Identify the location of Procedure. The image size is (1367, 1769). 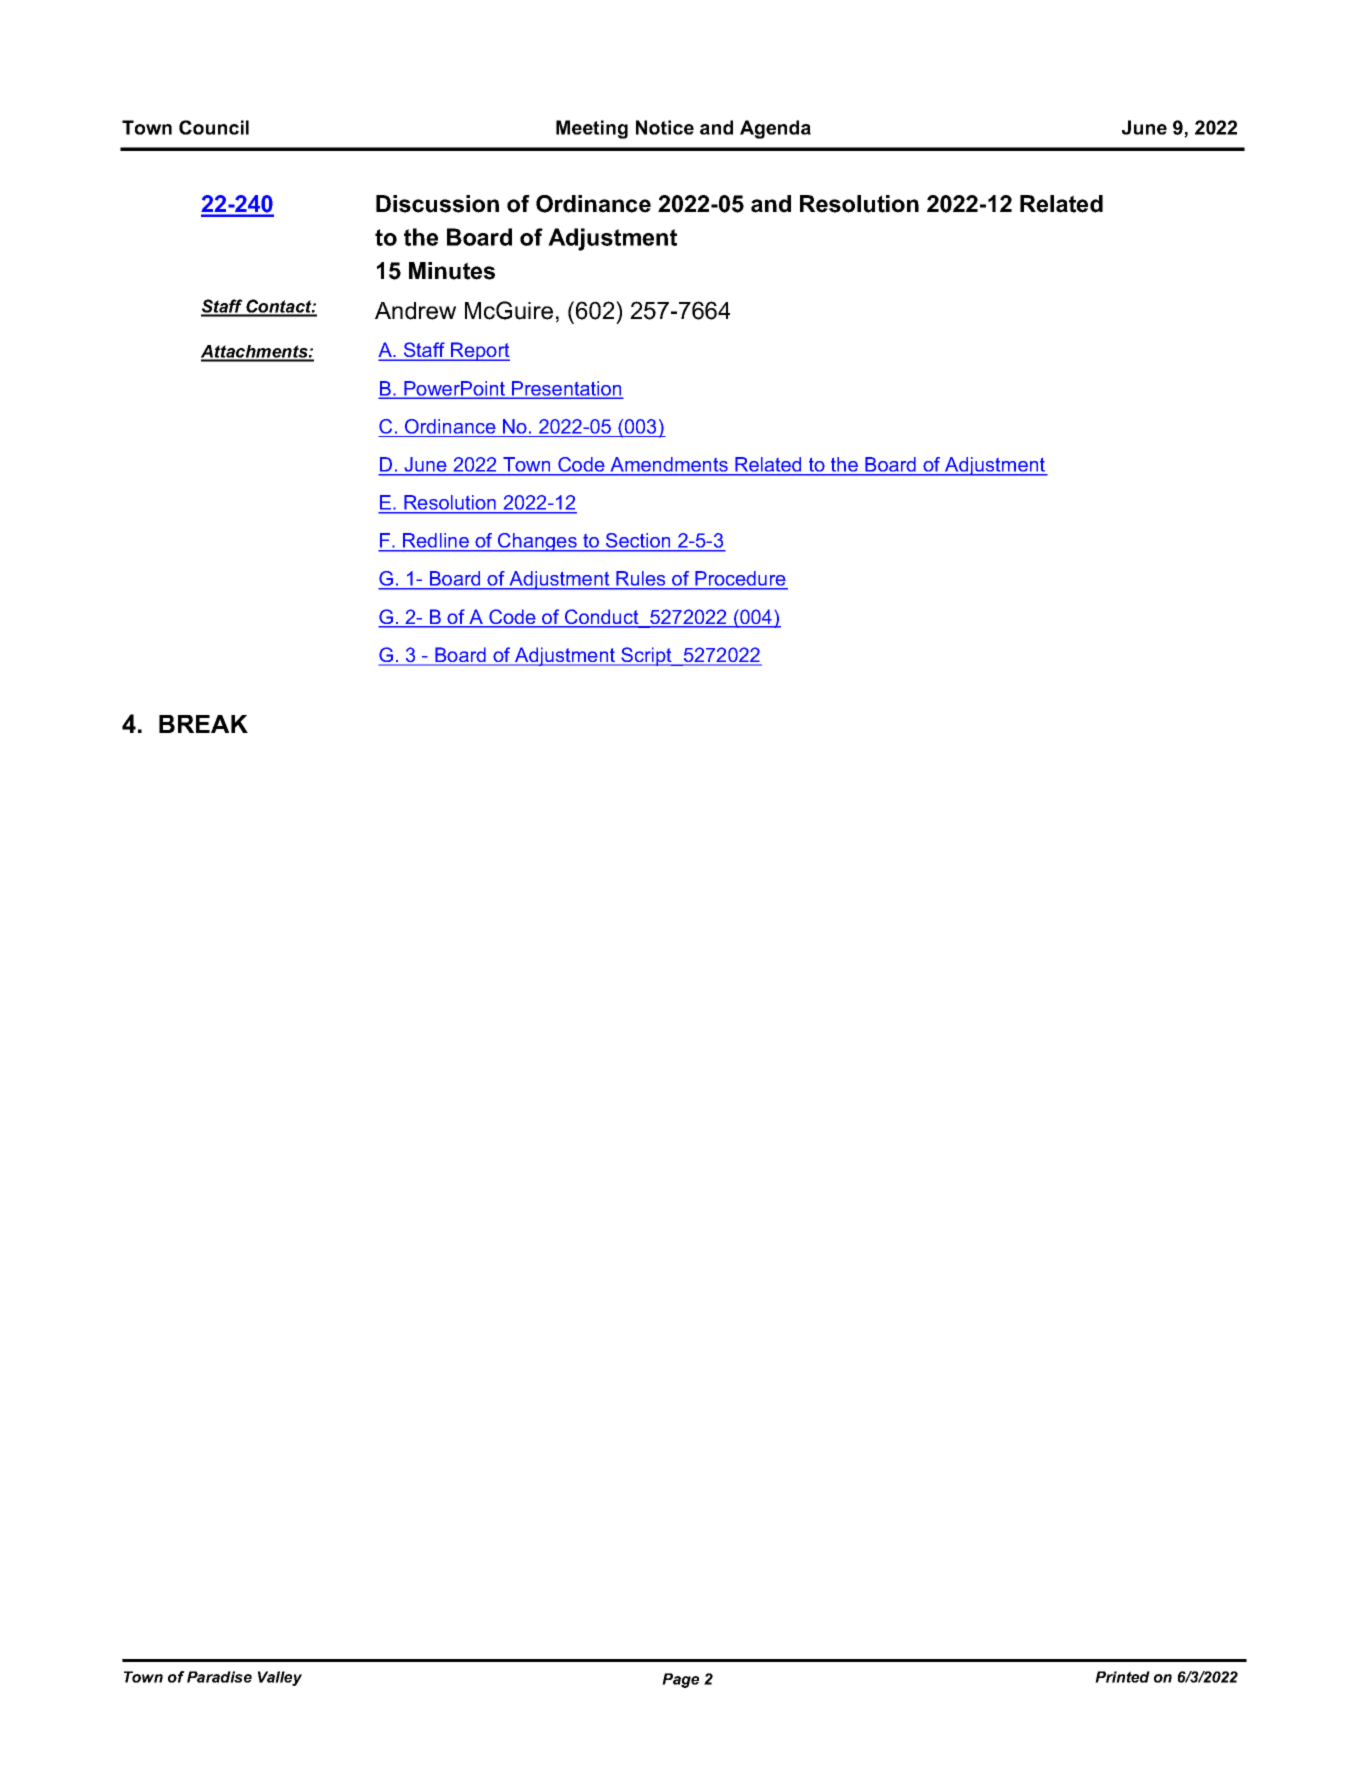
(740, 580).
